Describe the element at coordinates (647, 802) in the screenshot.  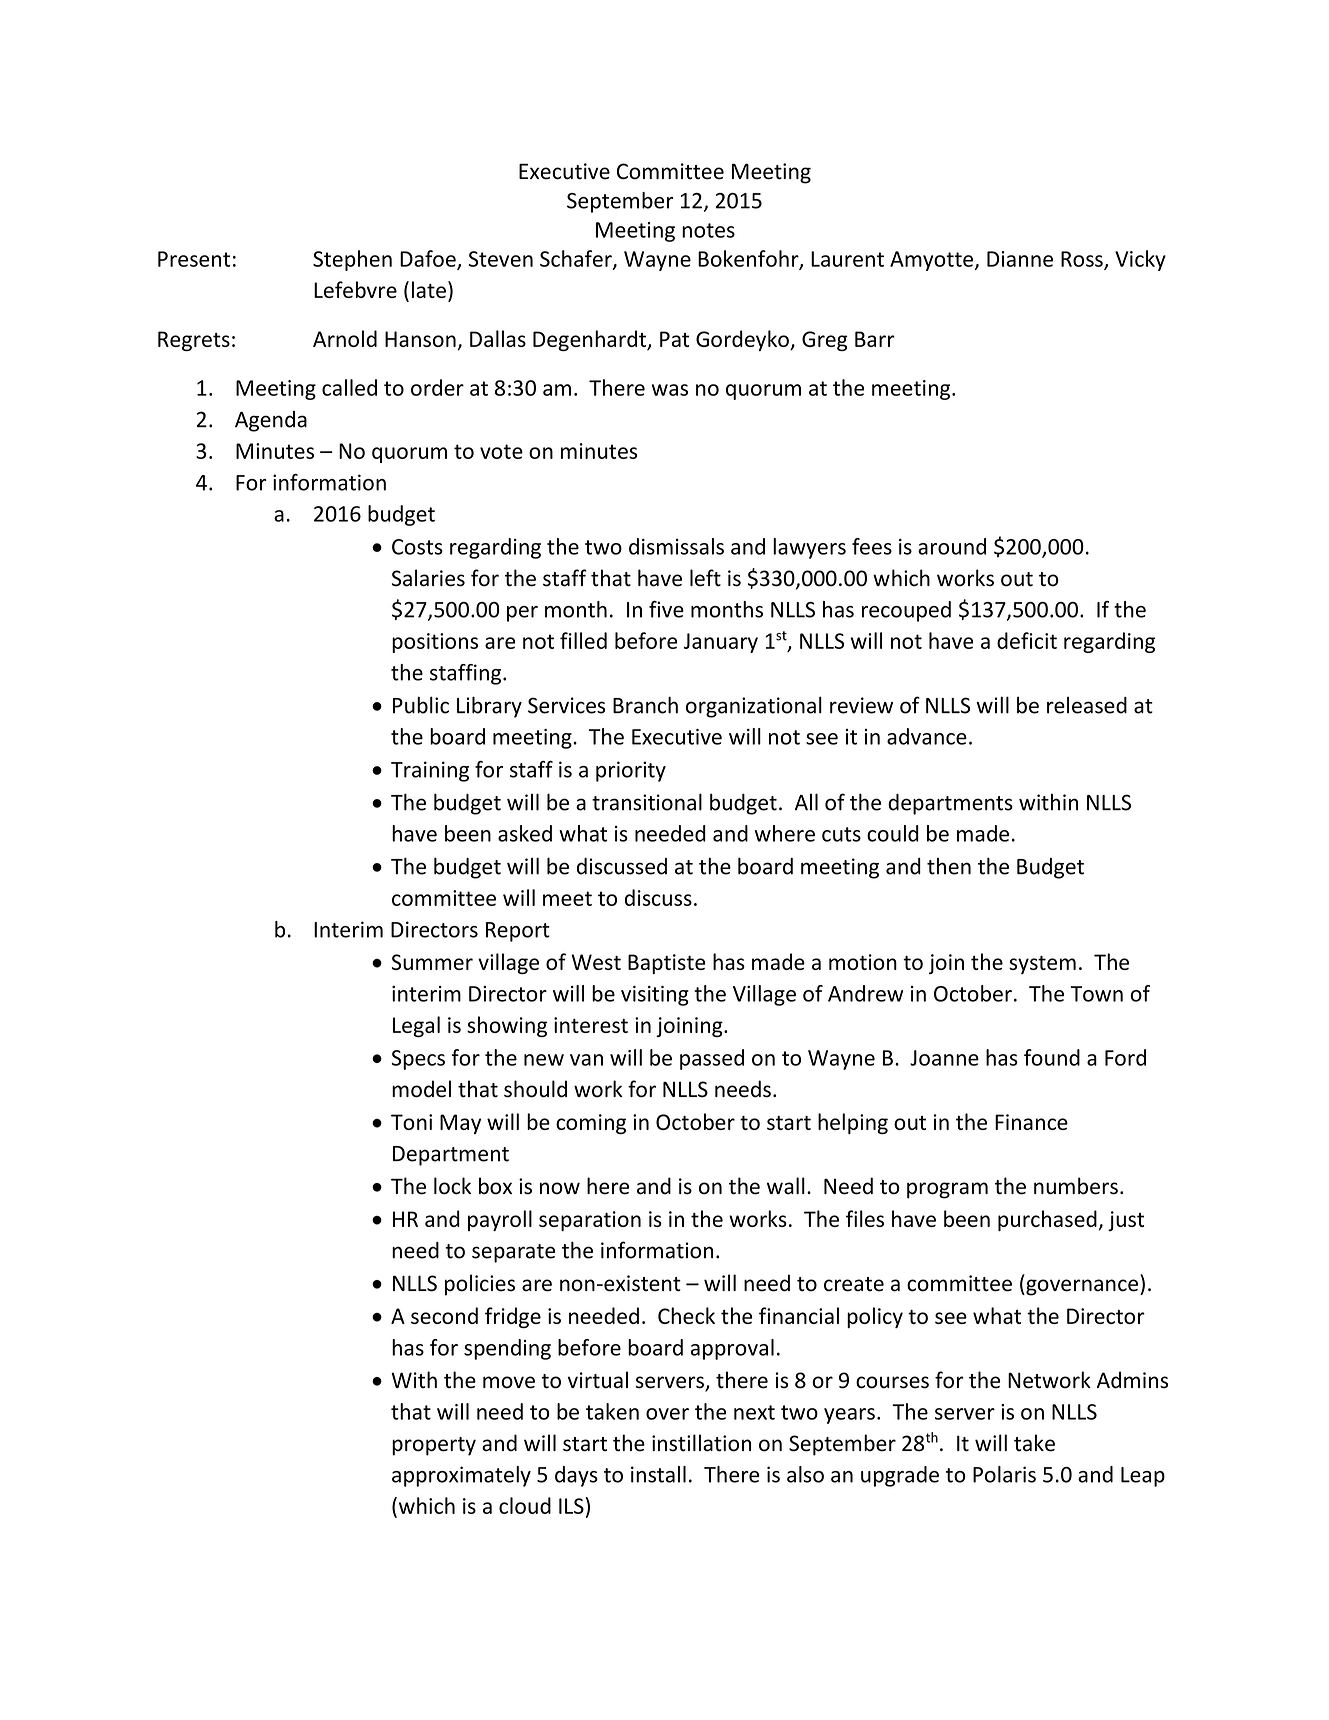
I see `transitional` at that location.
